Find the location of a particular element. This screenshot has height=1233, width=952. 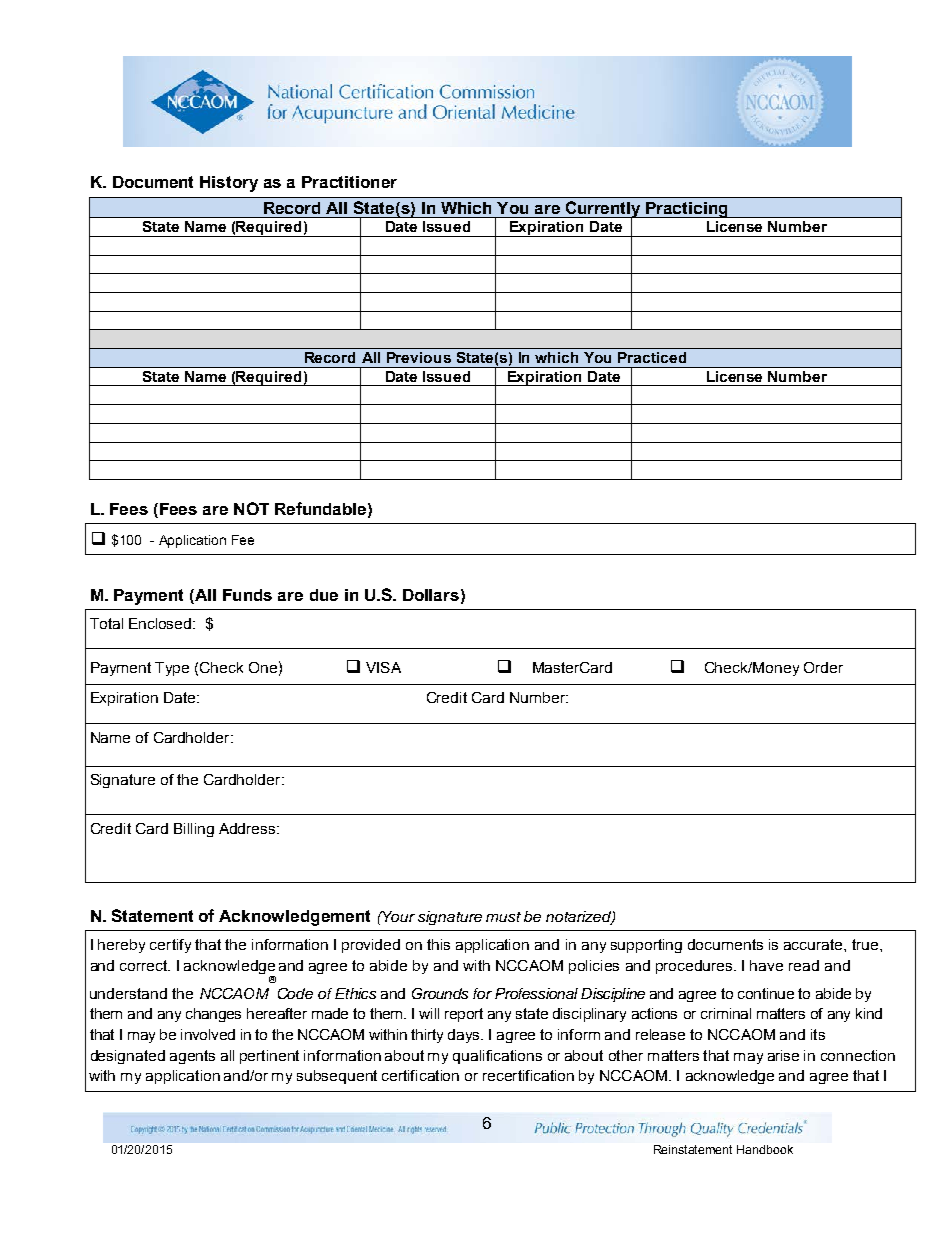

VISA is located at coordinates (383, 667).
